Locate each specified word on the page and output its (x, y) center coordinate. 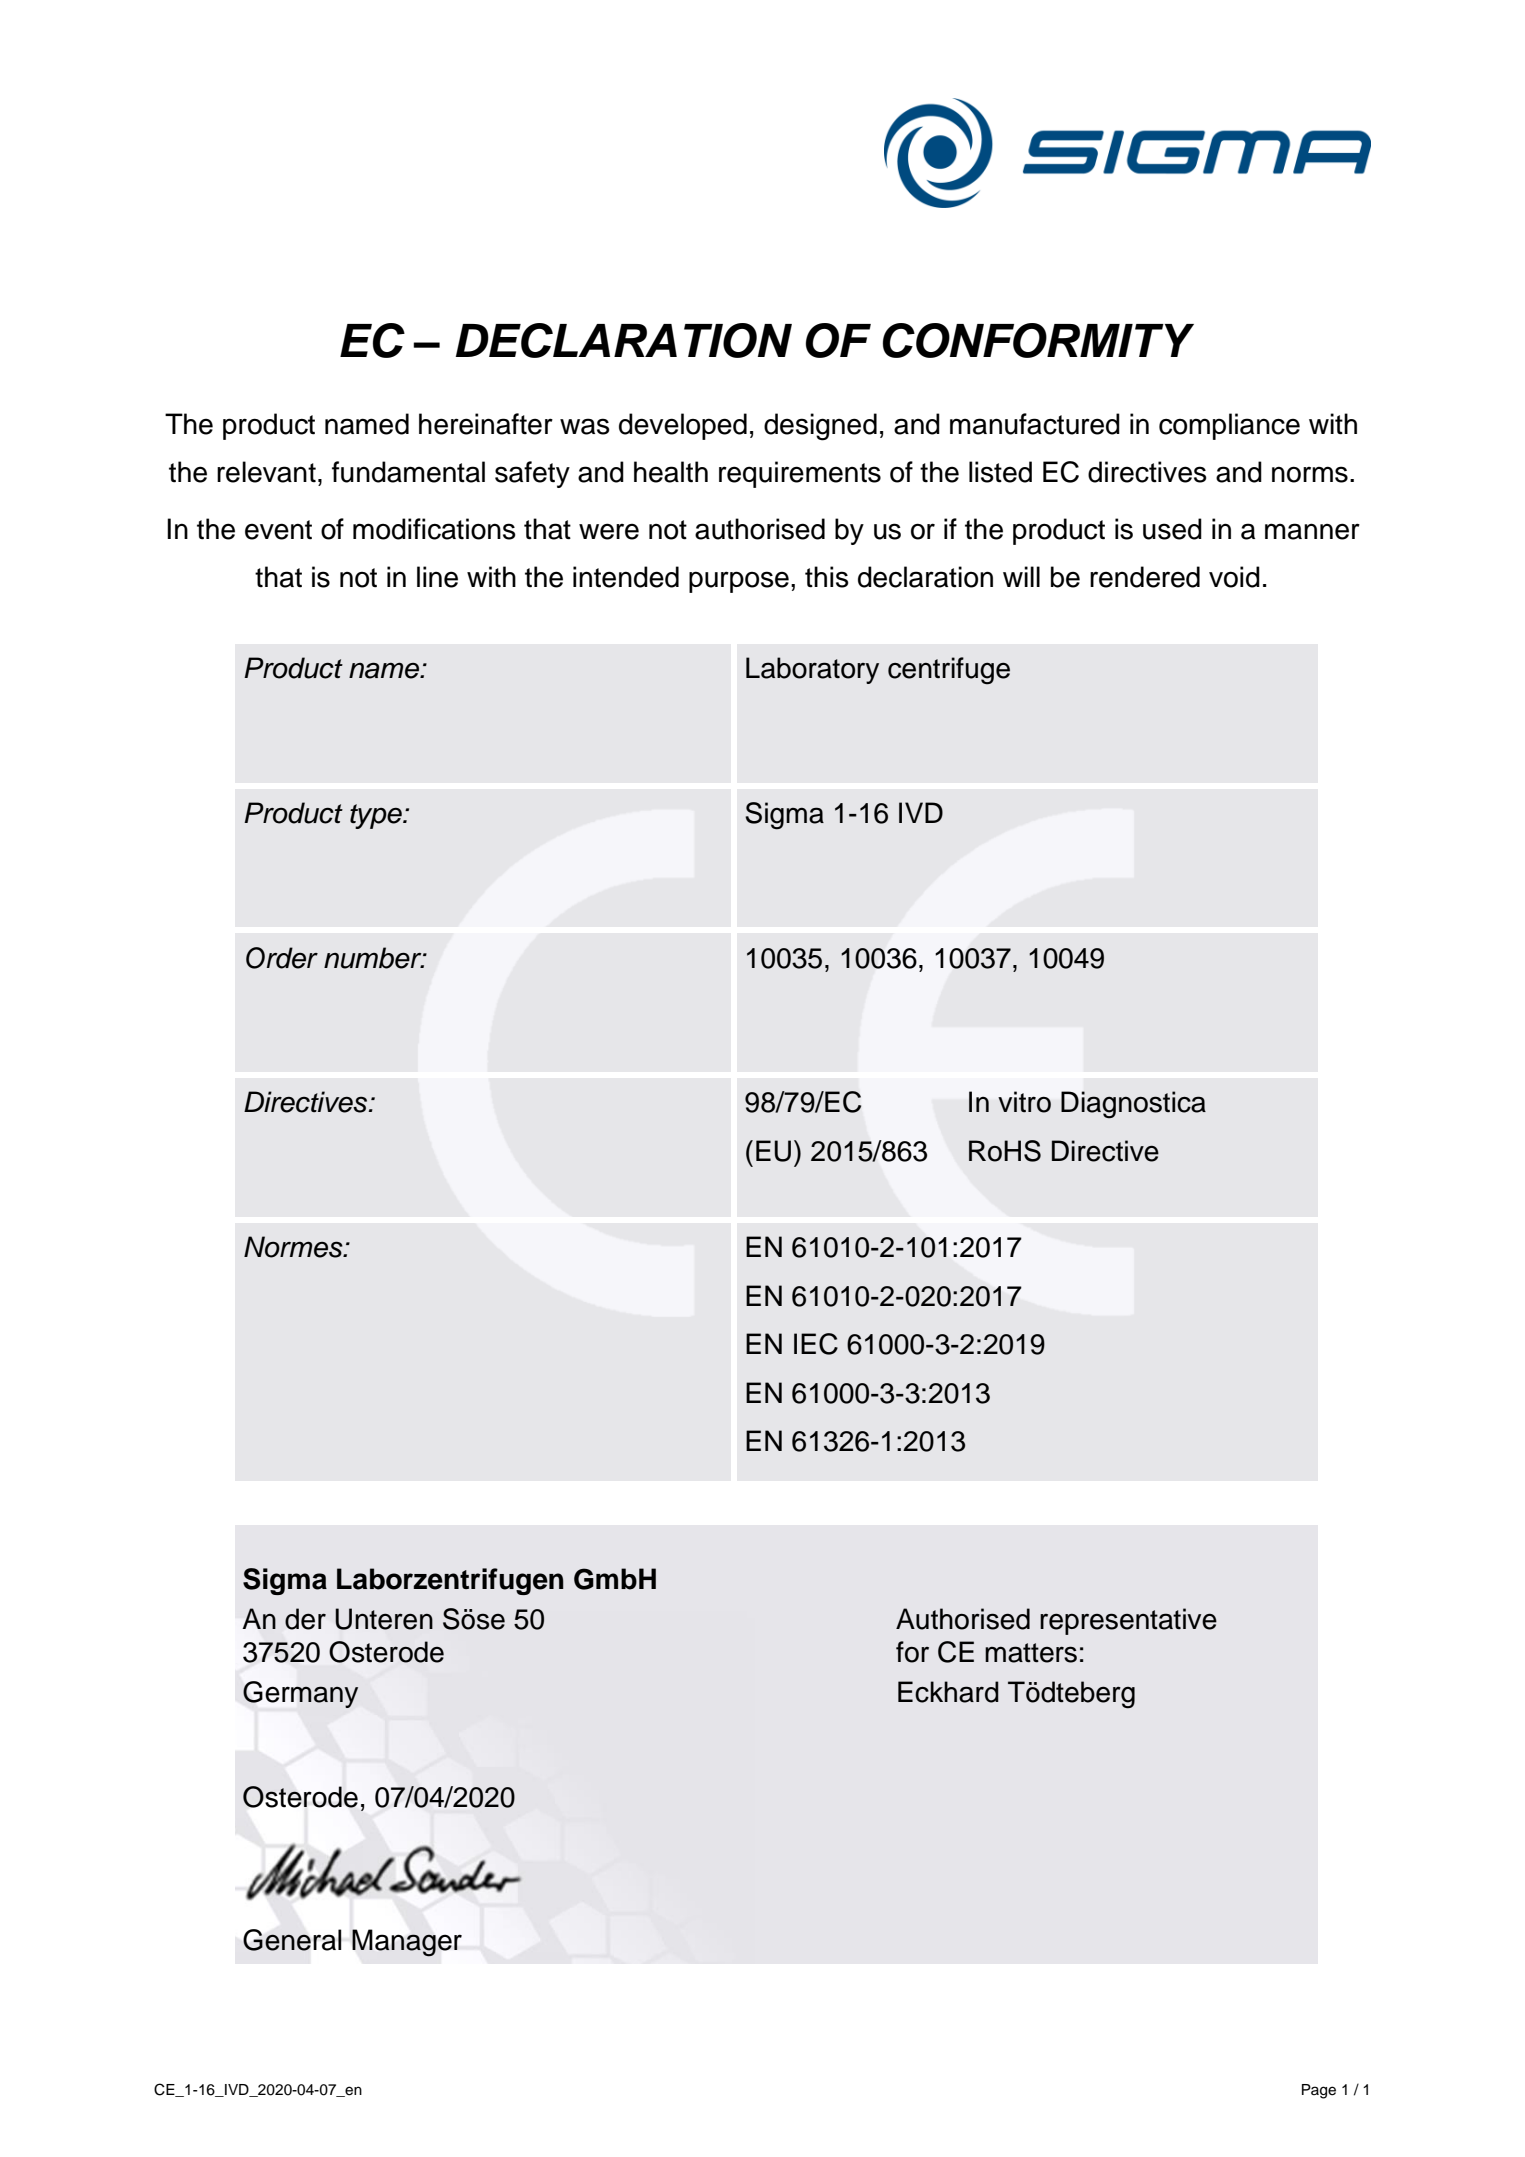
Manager (407, 1943)
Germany (300, 1694)
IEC (816, 1344)
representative (1128, 1621)
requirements (800, 474)
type (377, 816)
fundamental (408, 472)
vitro (1024, 1102)
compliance (1229, 426)
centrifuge (949, 671)
